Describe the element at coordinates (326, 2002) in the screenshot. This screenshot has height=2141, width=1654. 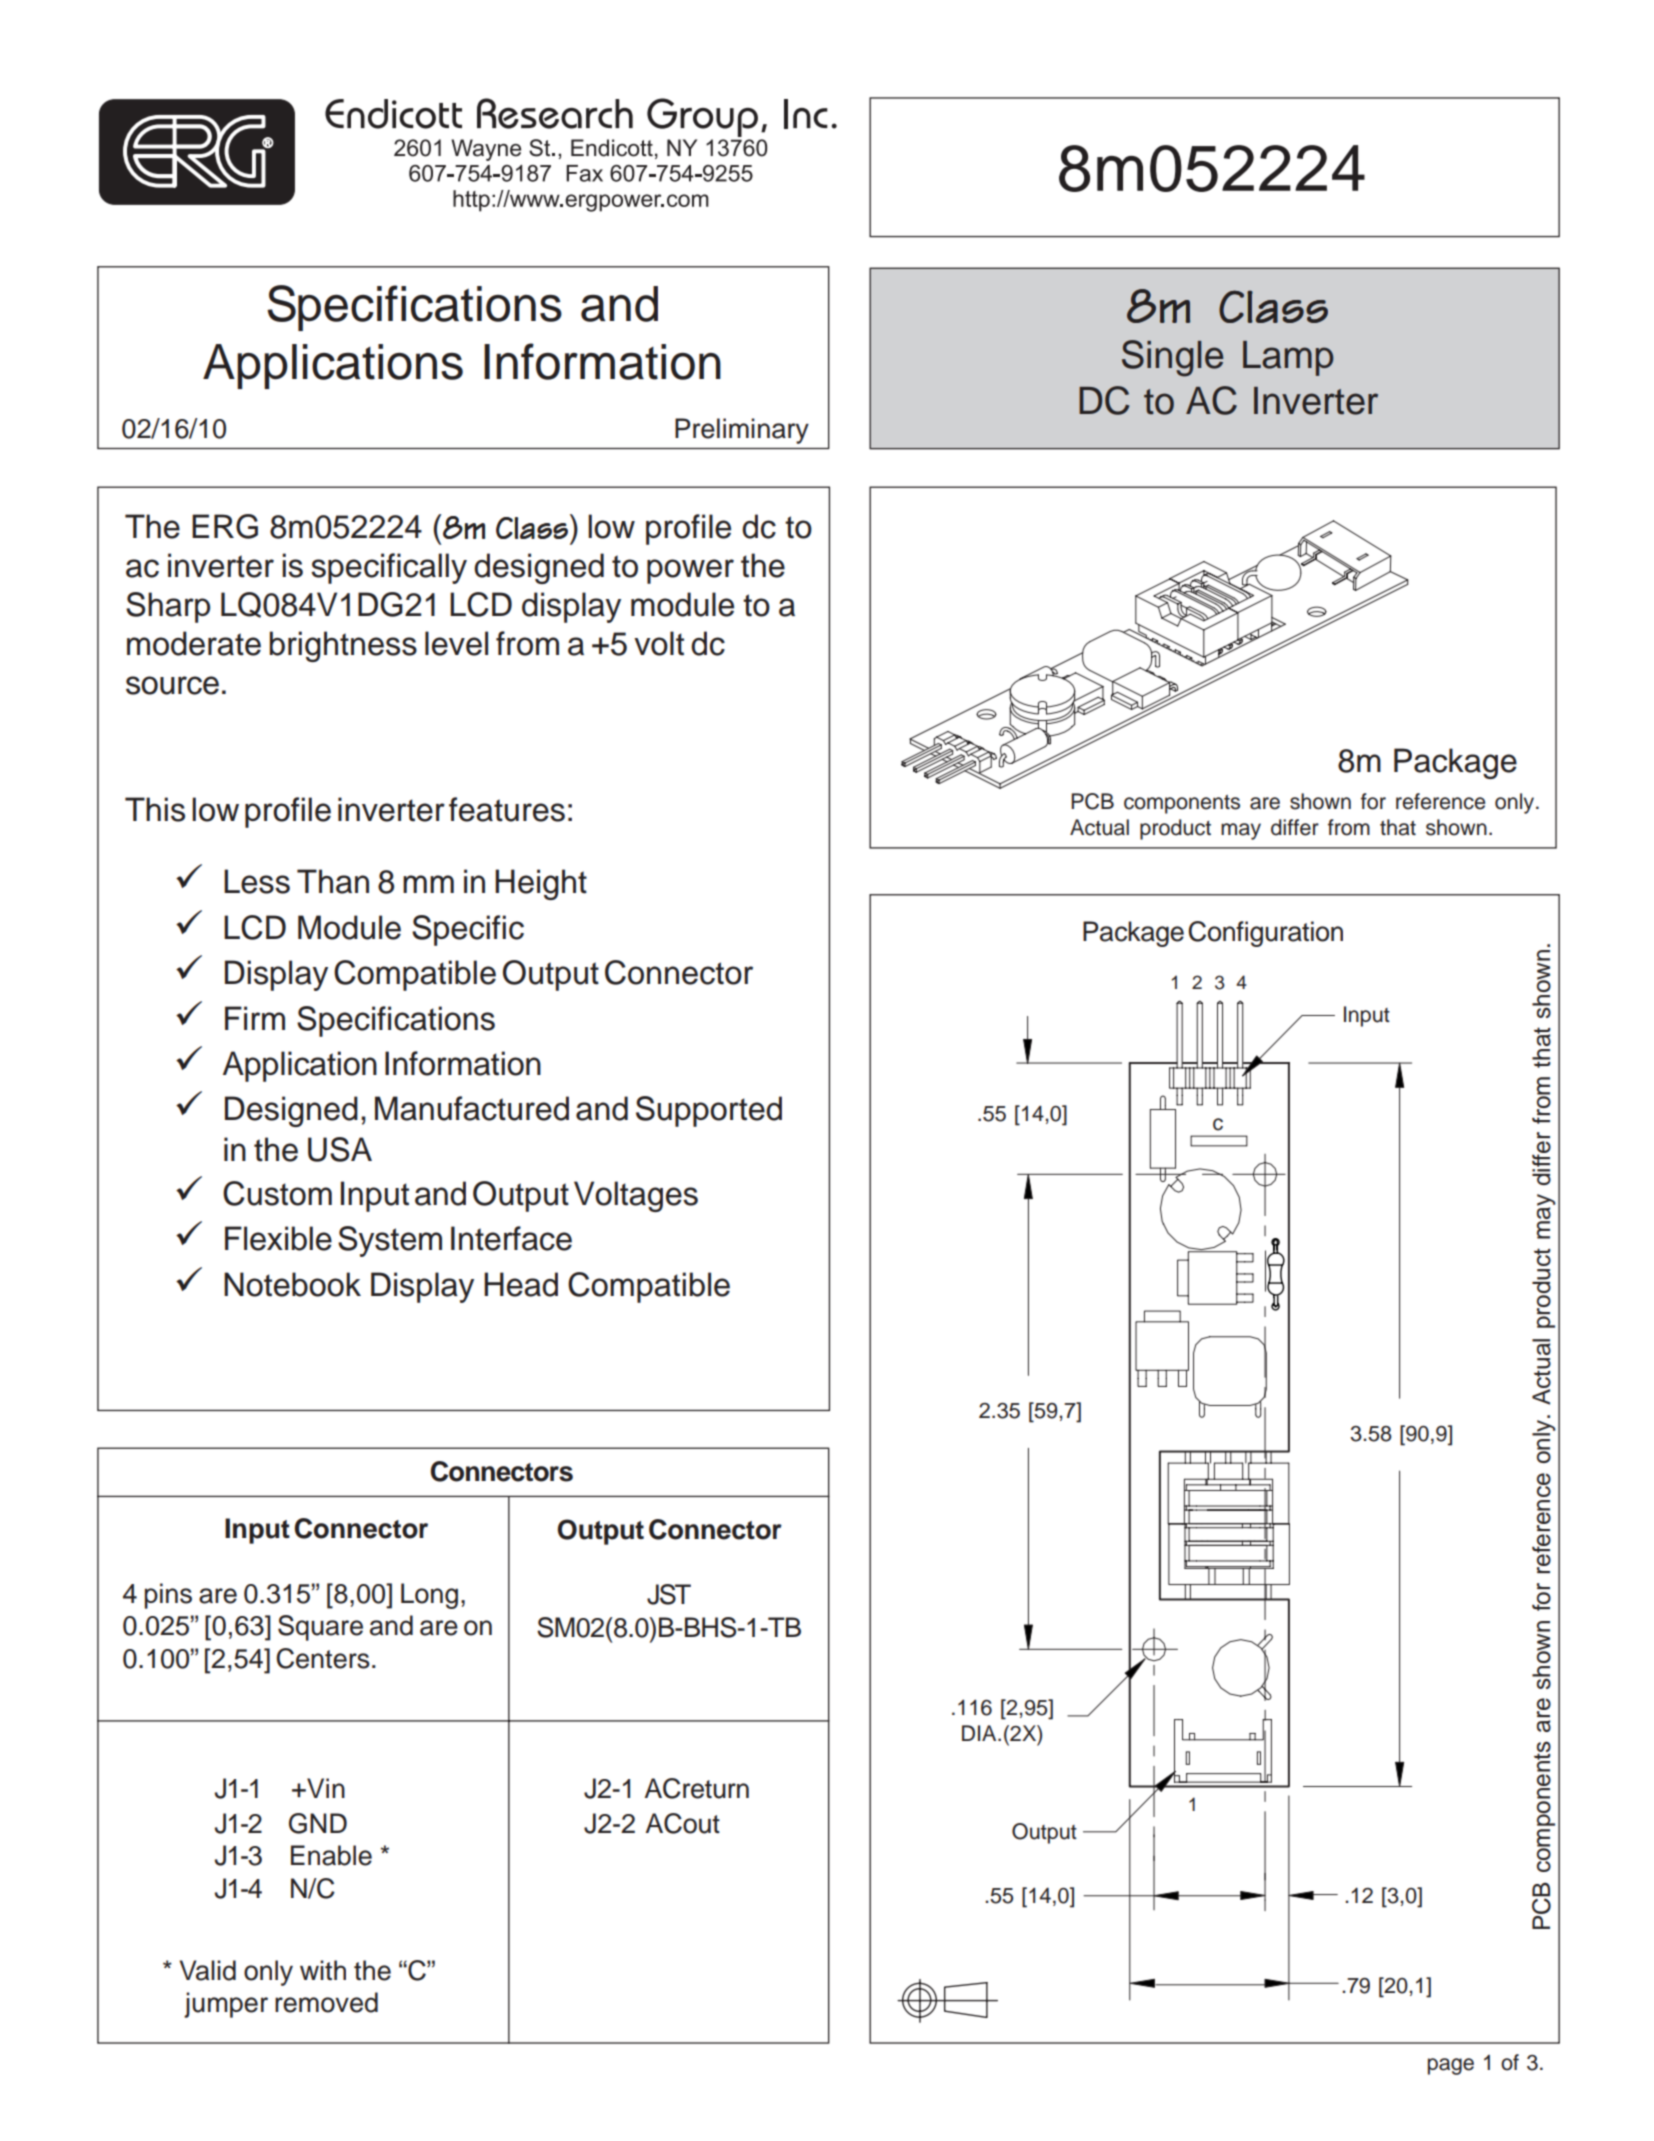
I see `removed` at that location.
